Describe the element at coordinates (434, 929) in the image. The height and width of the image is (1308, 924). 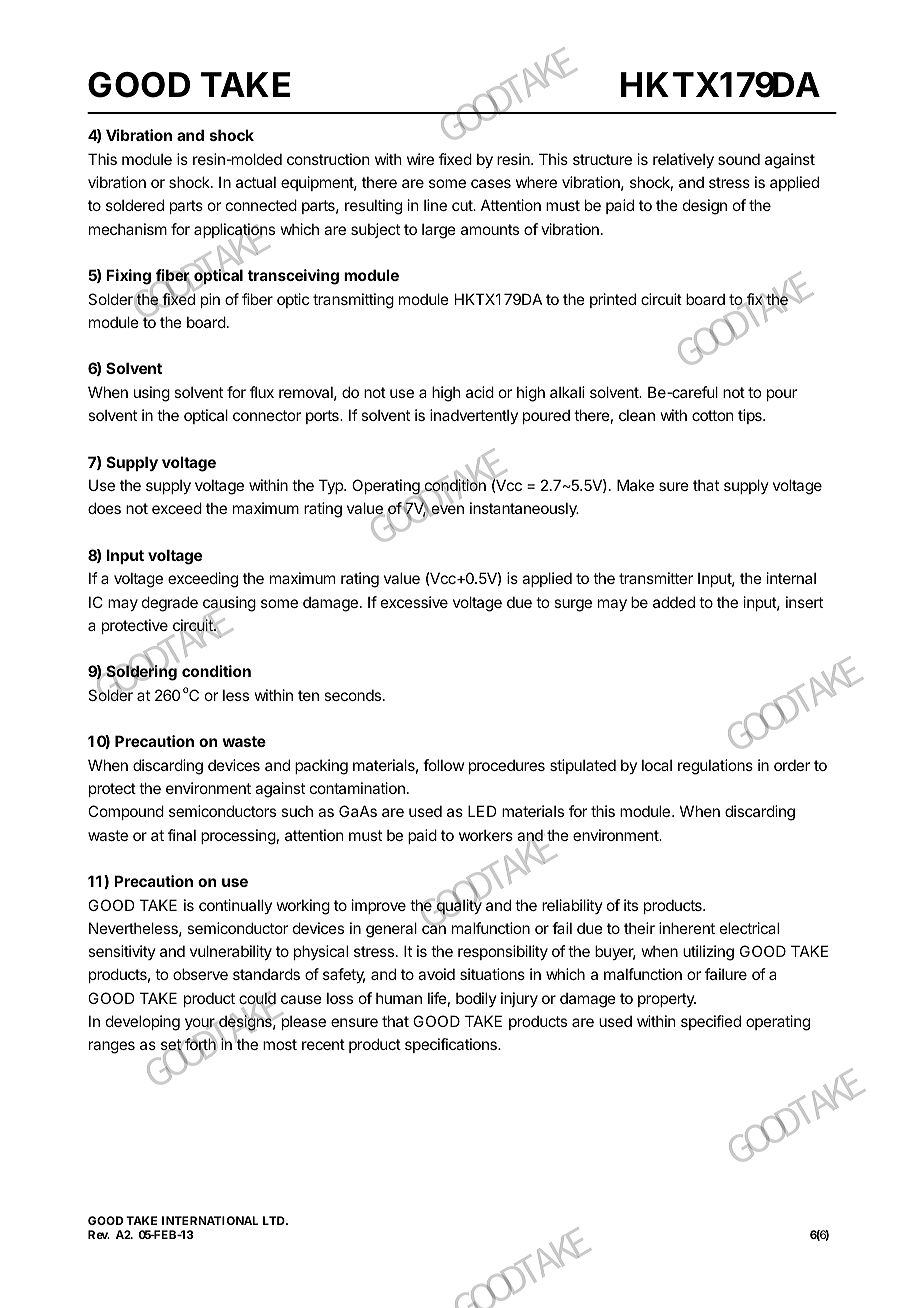
I see `can` at that location.
